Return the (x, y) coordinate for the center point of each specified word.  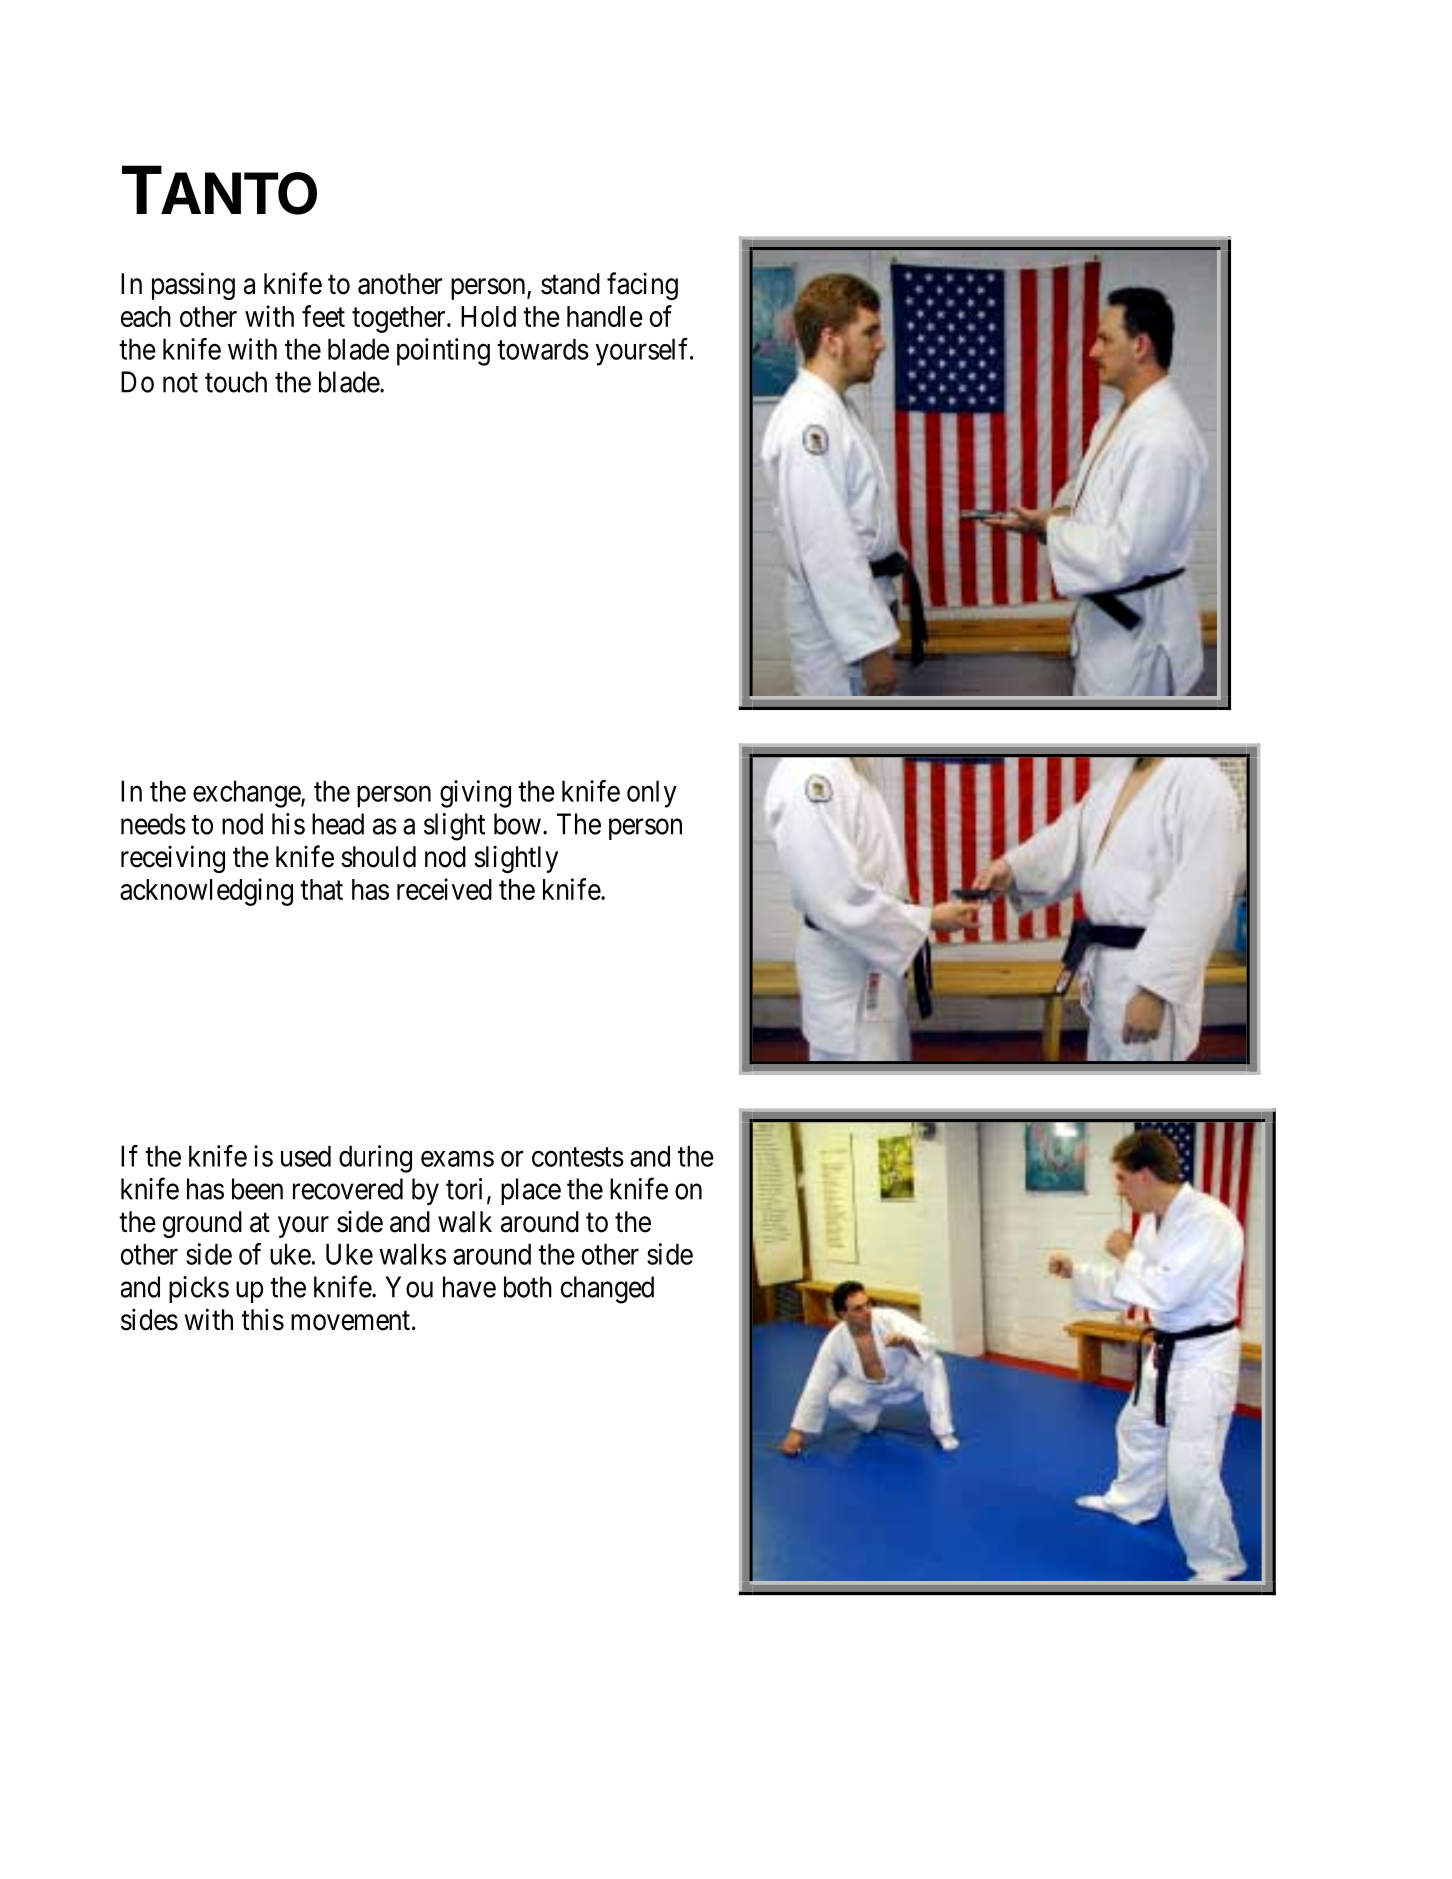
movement (350, 1321)
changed (607, 1290)
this (262, 1319)
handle (605, 316)
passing (193, 286)
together (400, 319)
